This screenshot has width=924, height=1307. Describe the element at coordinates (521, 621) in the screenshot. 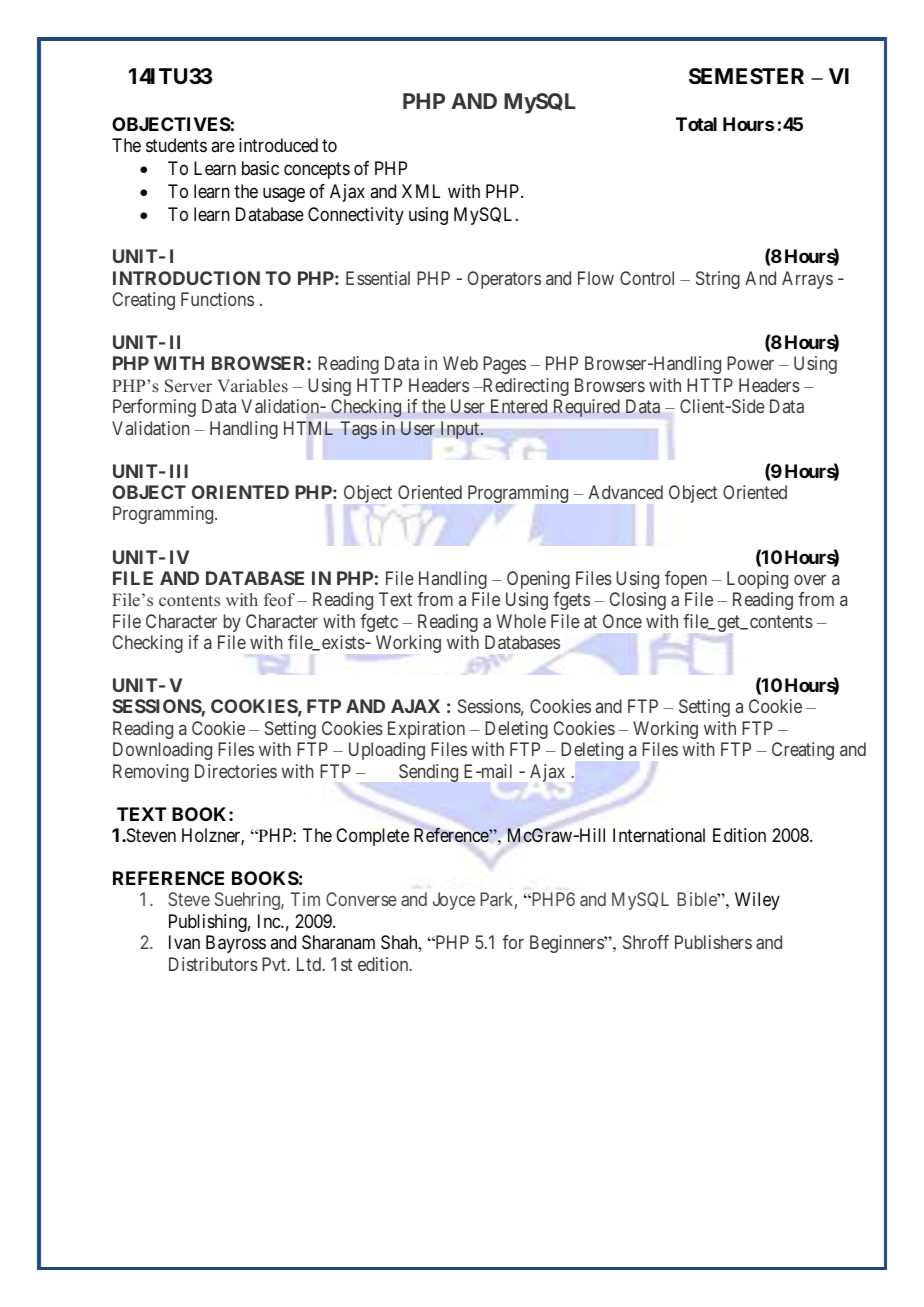

I see `Whole` at that location.
